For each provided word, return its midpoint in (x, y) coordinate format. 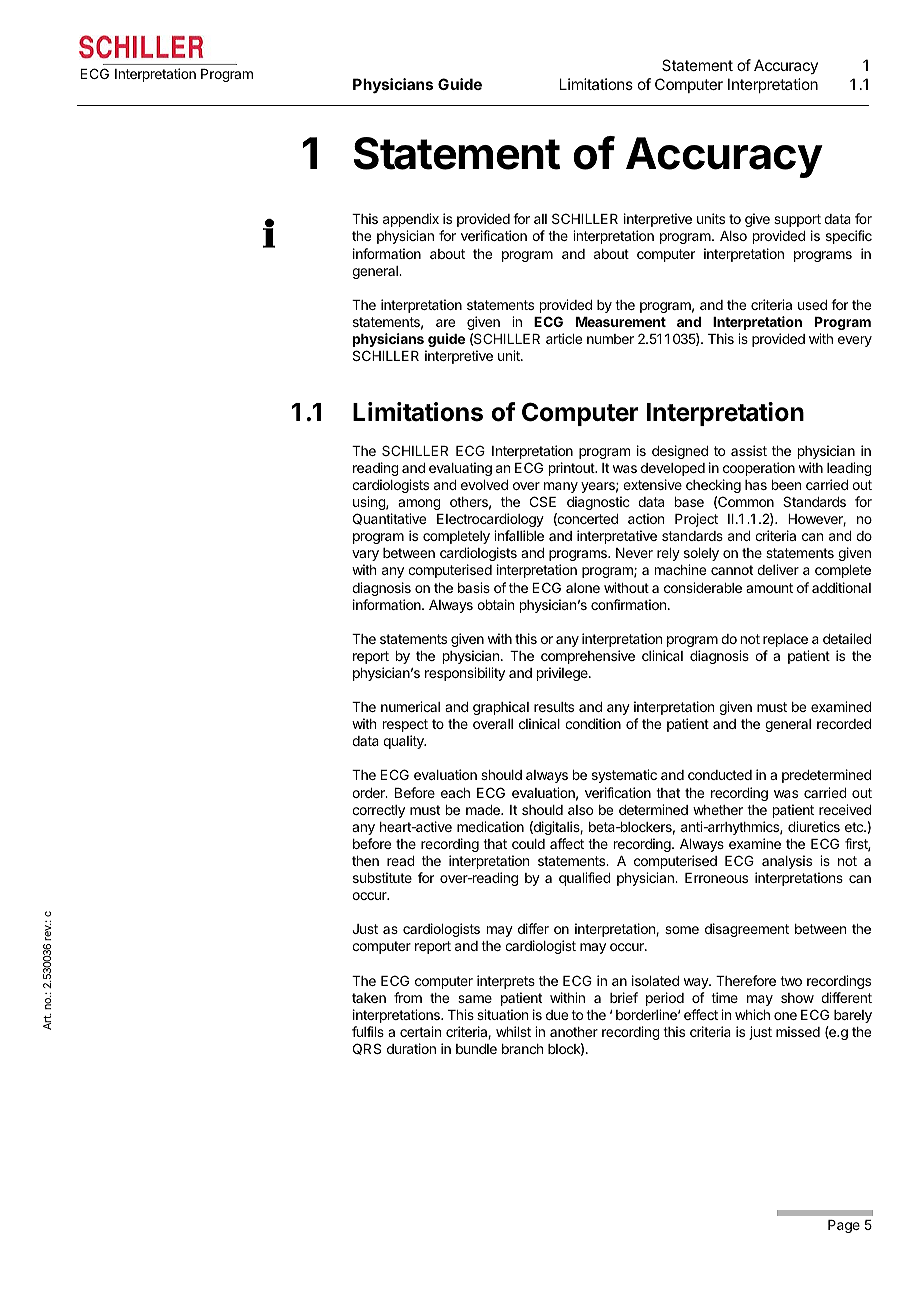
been (786, 485)
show (797, 998)
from (408, 997)
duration (411, 1048)
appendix (411, 220)
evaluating (460, 469)
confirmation (630, 604)
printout (572, 469)
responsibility (465, 674)
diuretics (814, 826)
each (455, 793)
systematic (624, 776)
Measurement (621, 322)
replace (785, 640)
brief (624, 997)
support (797, 220)
